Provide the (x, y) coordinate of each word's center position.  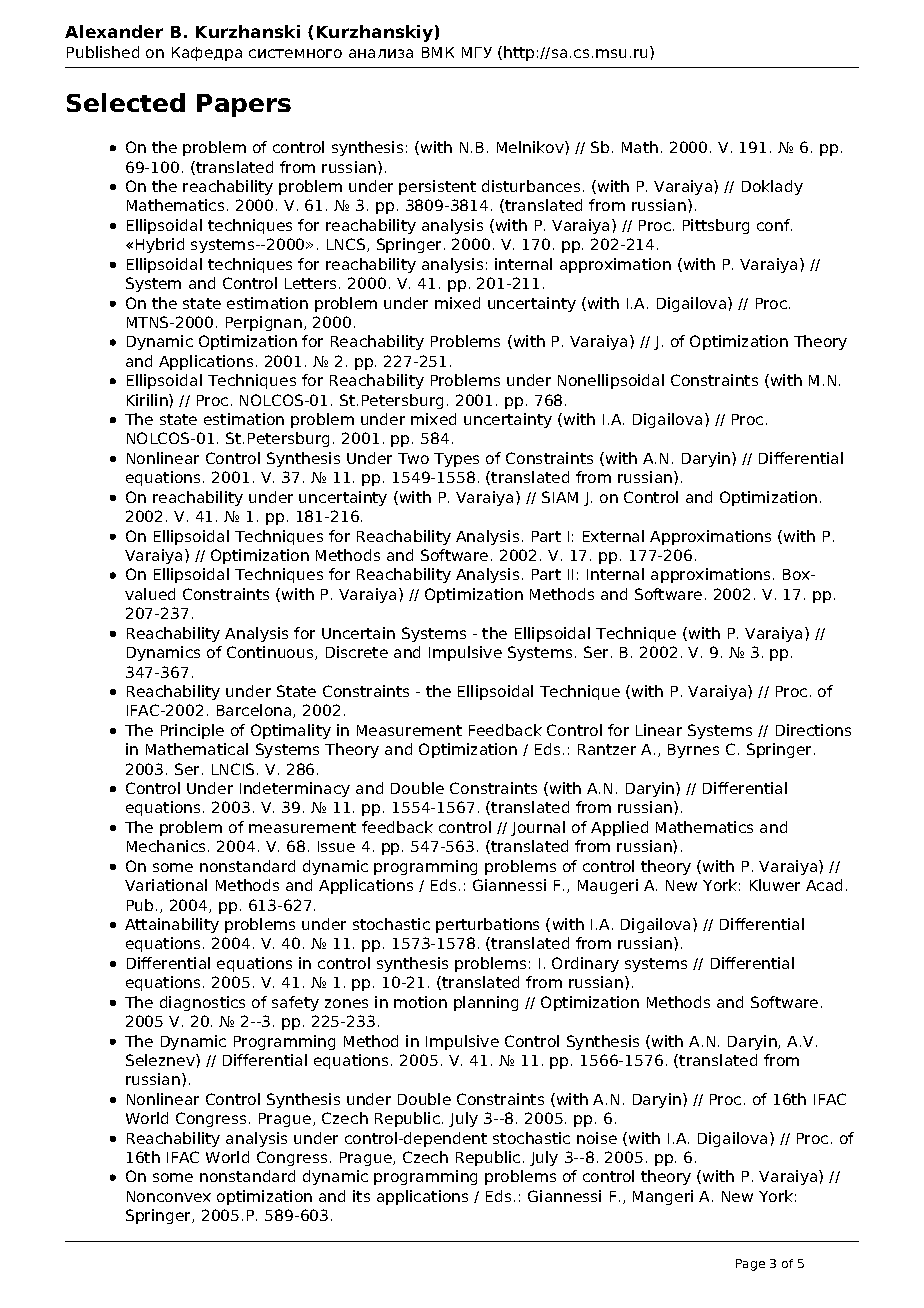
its (361, 1196)
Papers (244, 105)
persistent (437, 187)
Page (750, 1265)
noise (597, 1138)
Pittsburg (716, 226)
